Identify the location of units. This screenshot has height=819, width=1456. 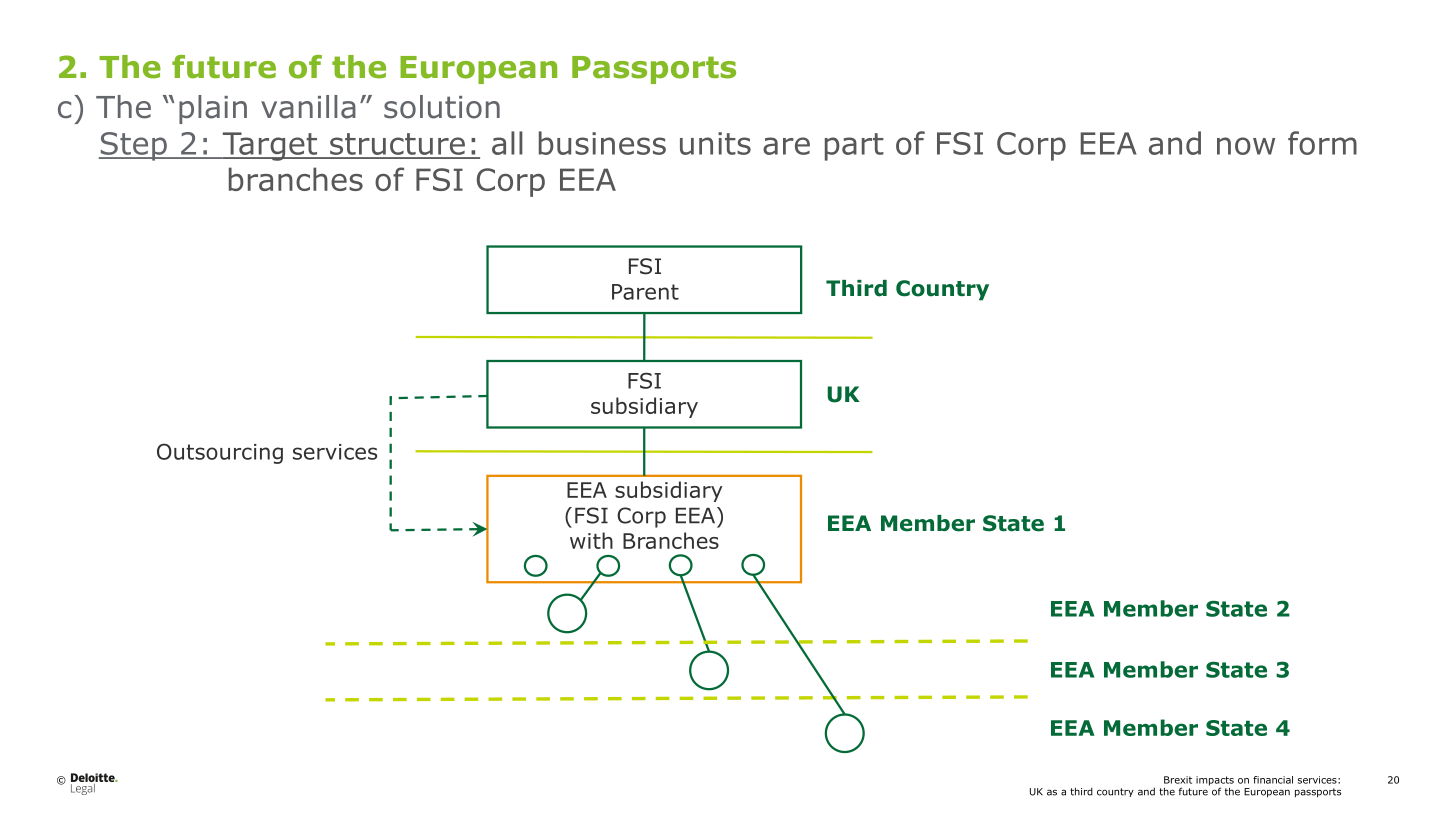
(715, 143).
